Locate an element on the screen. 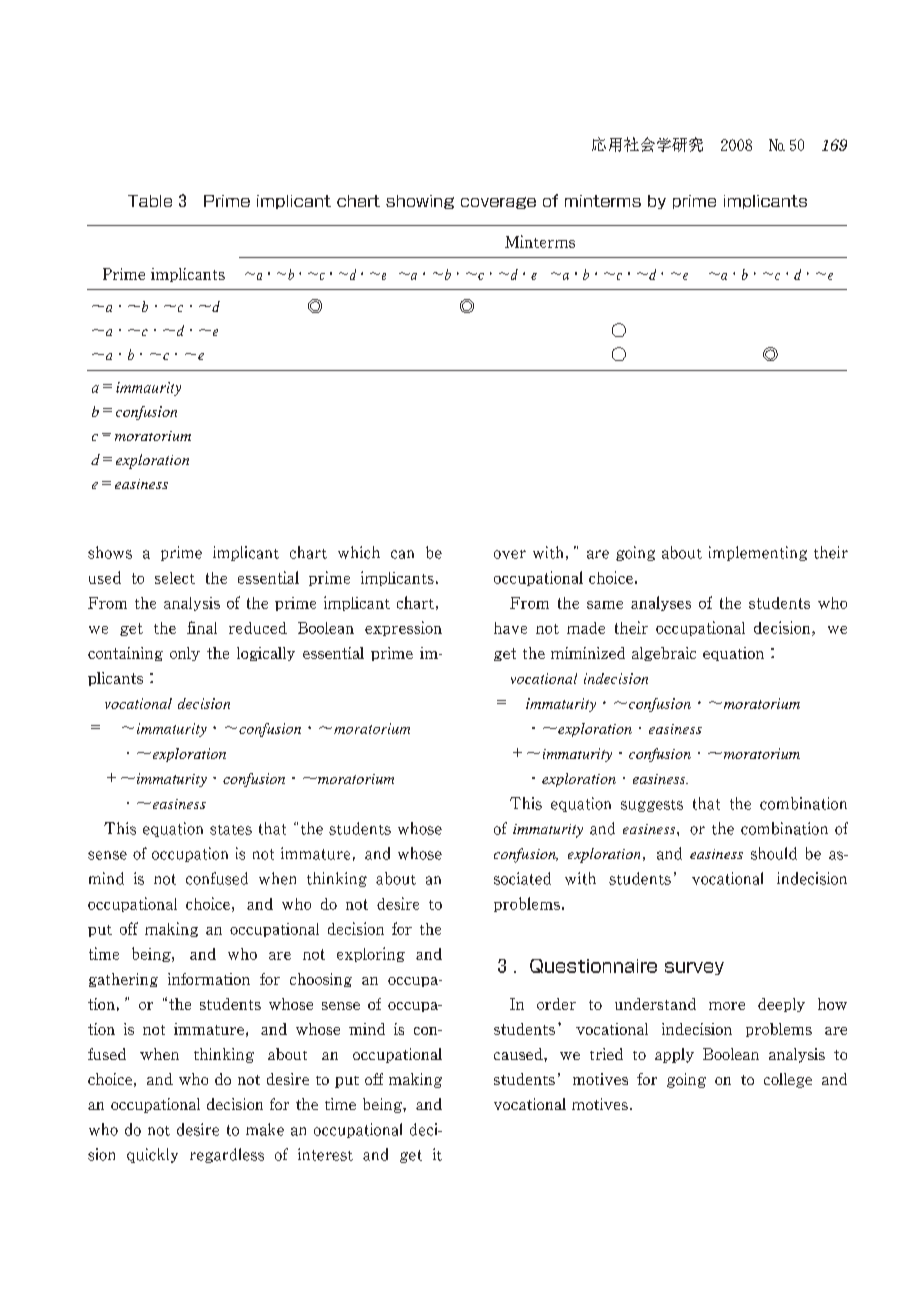 The height and width of the screenshot is (1305, 924). Table is located at coordinates (150, 201).
